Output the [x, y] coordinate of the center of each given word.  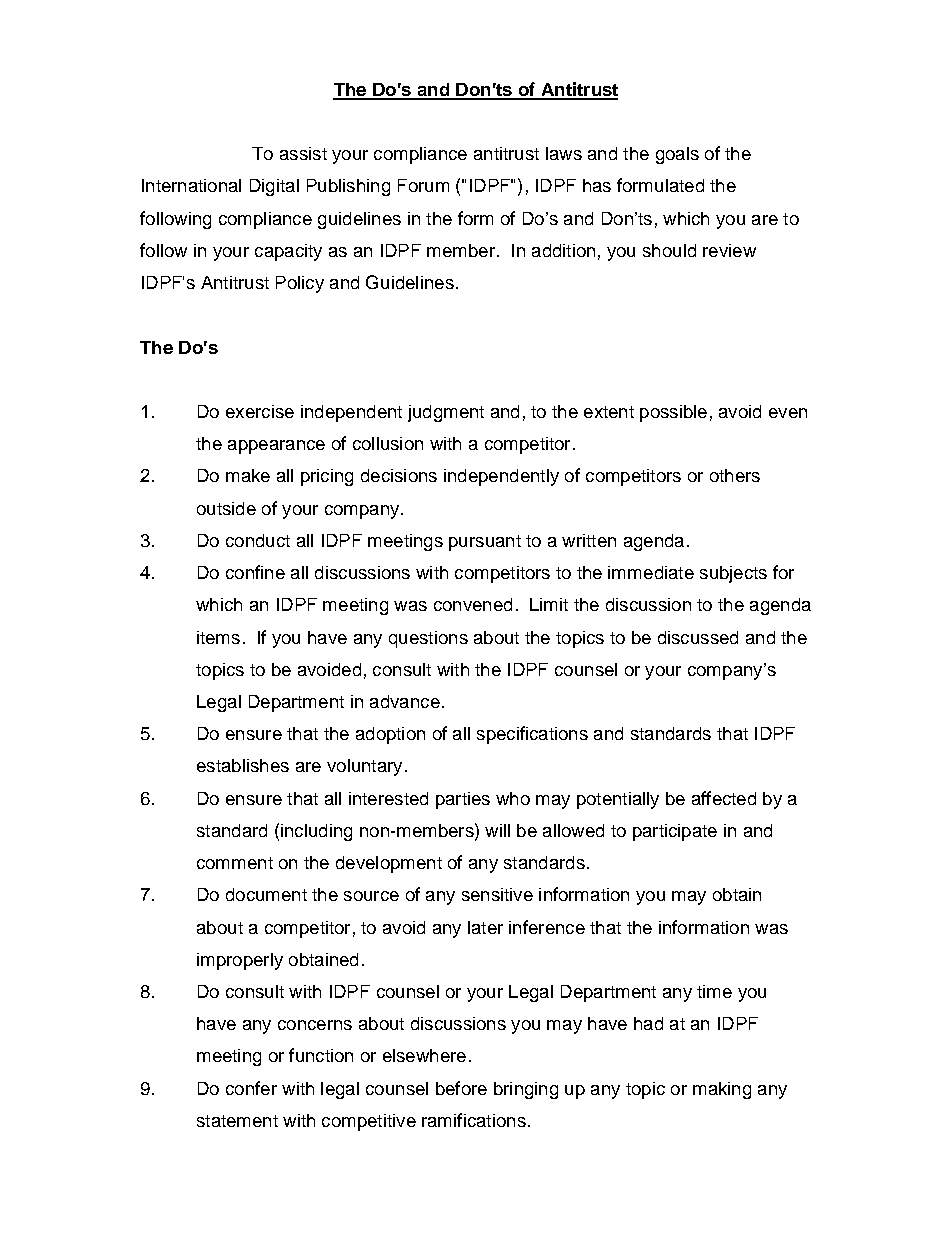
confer [251, 1088]
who [513, 798]
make [248, 475]
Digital [274, 187]
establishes [243, 765]
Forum [423, 185]
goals [677, 155]
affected [724, 798]
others [735, 475]
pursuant [485, 543]
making [722, 1090]
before [461, 1088]
